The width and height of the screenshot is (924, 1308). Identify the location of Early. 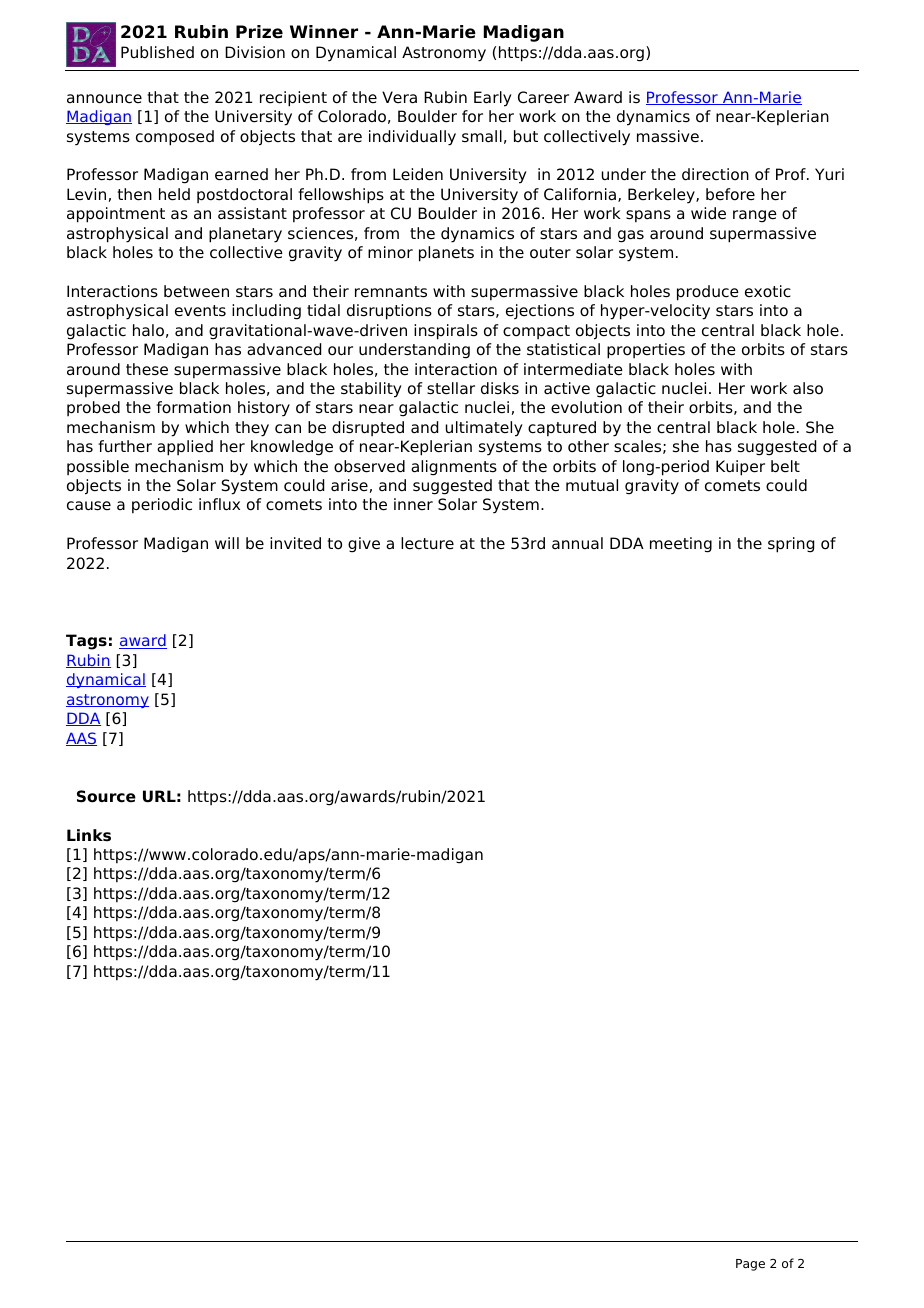
(493, 99).
